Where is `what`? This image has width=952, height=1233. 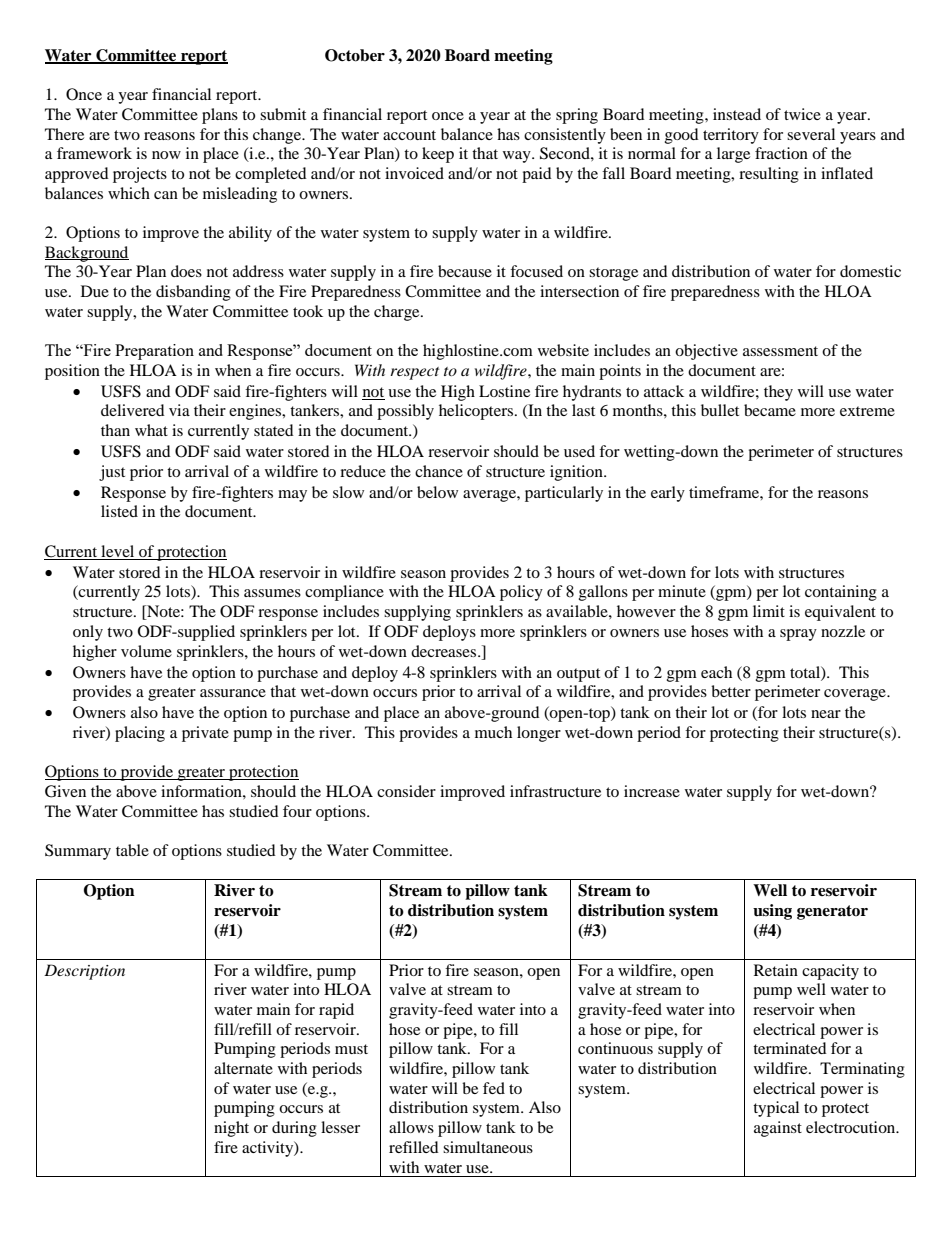
what is located at coordinates (151, 430).
